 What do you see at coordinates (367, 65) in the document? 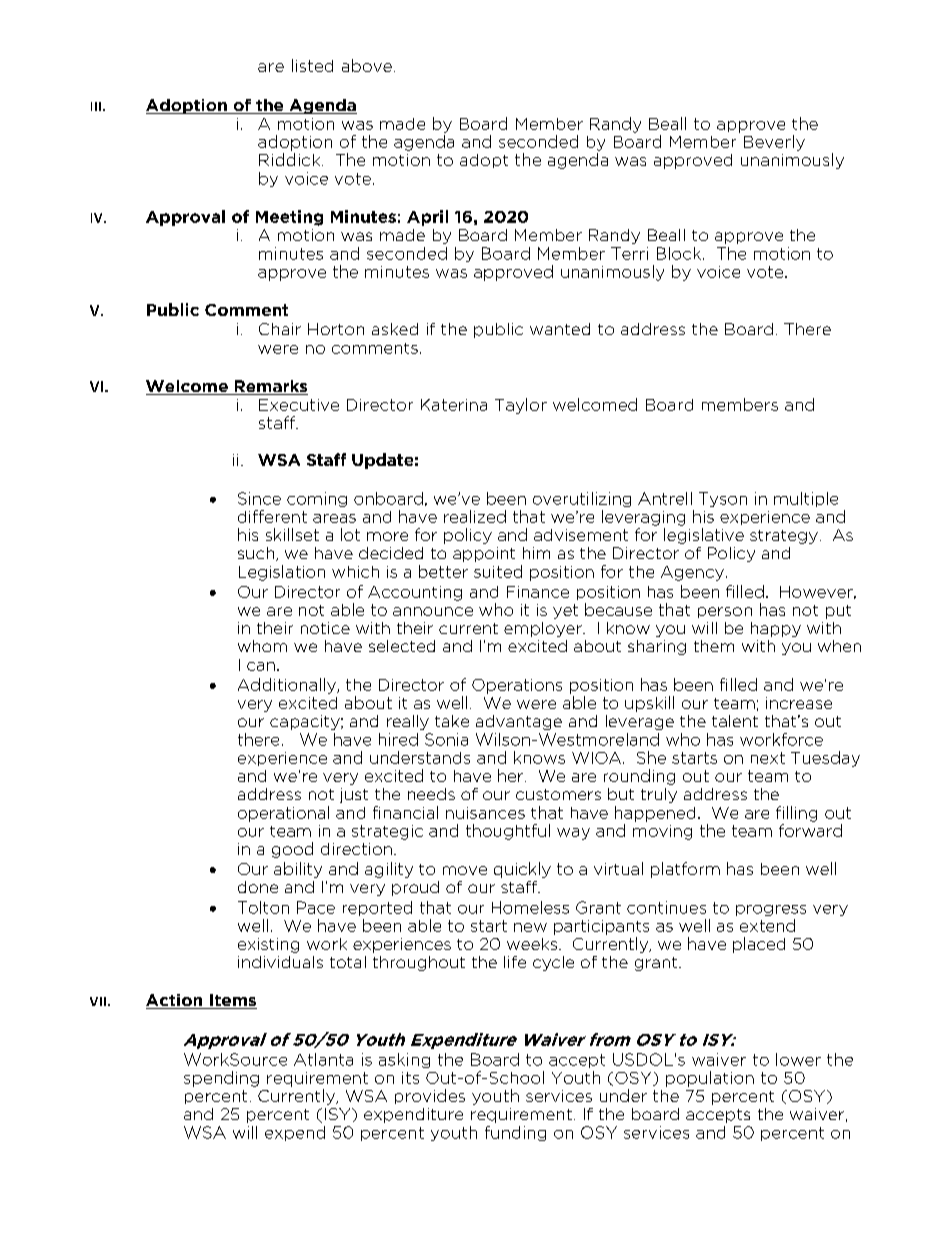
I see `above` at bounding box center [367, 65].
